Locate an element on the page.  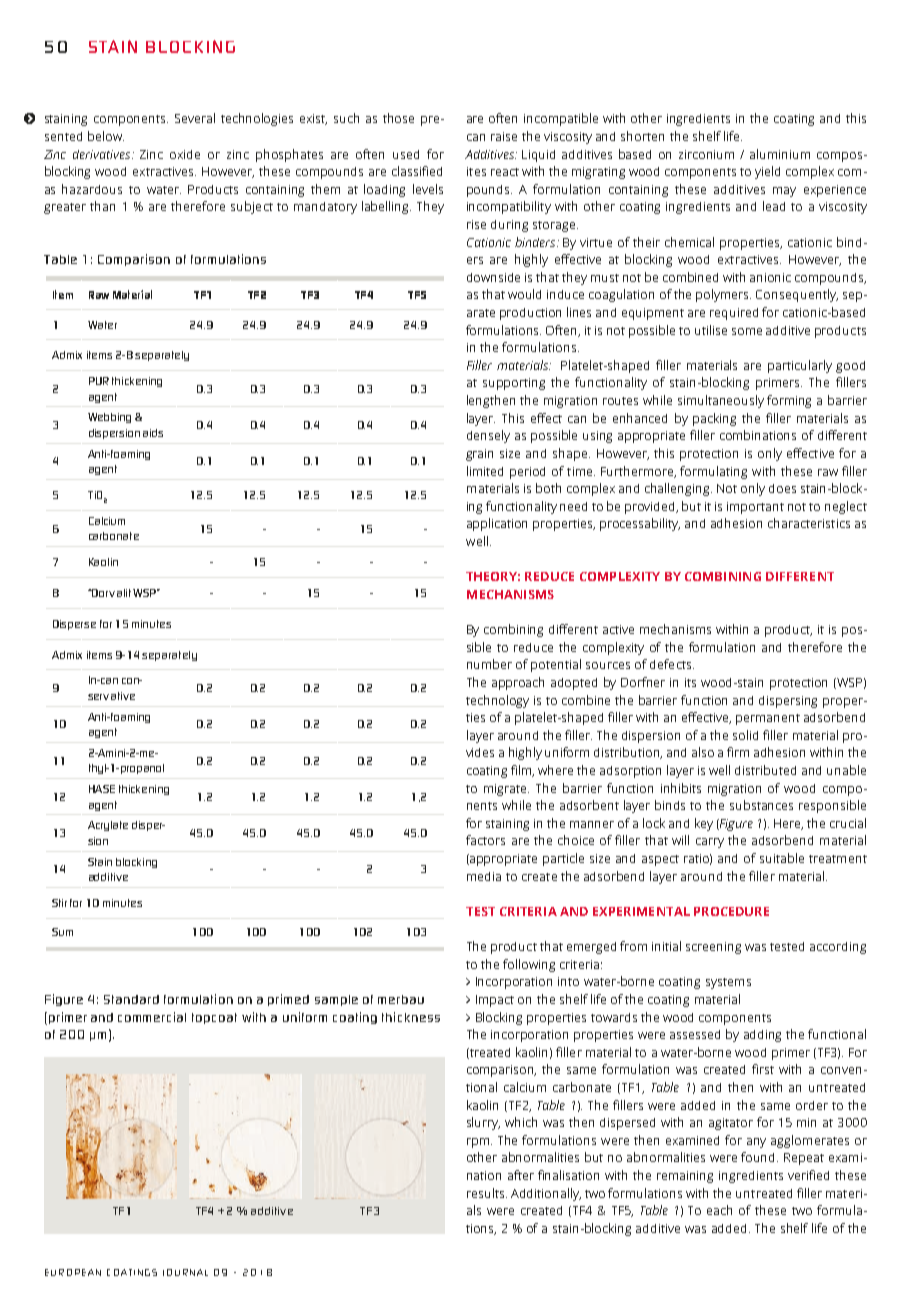
found is located at coordinates (759, 1157).
